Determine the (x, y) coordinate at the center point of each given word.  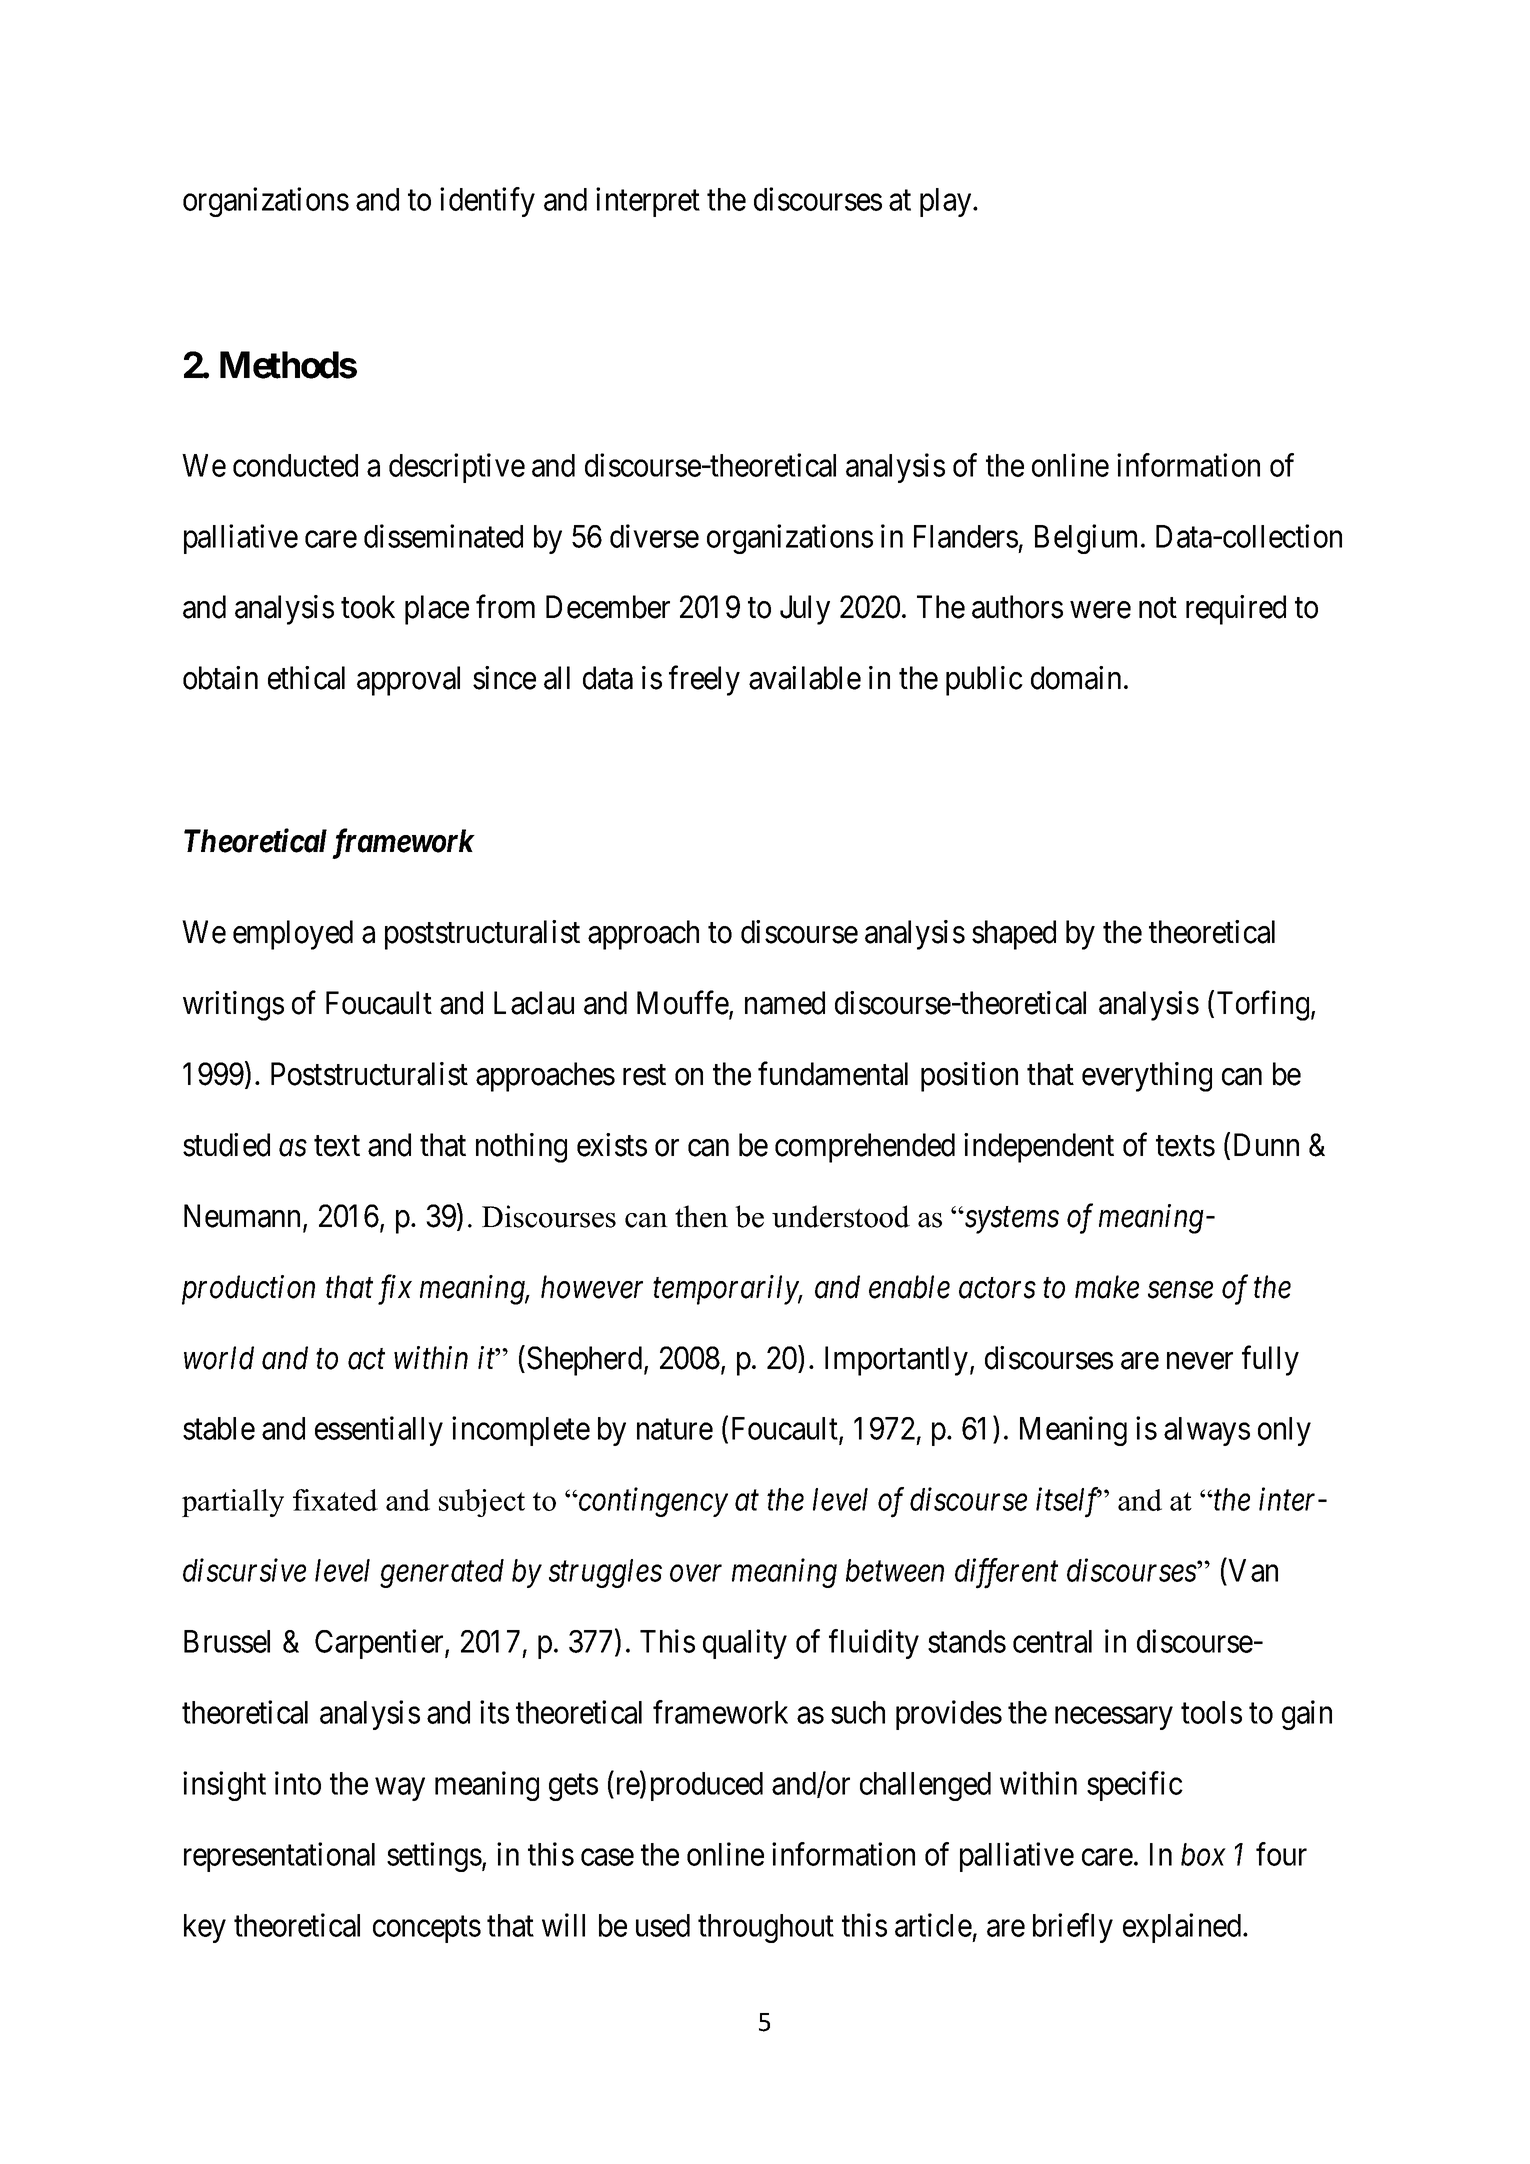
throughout (766, 1928)
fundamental (833, 1074)
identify (487, 202)
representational (279, 1857)
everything (1147, 1077)
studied (226, 1145)
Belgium (1088, 539)
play (947, 202)
